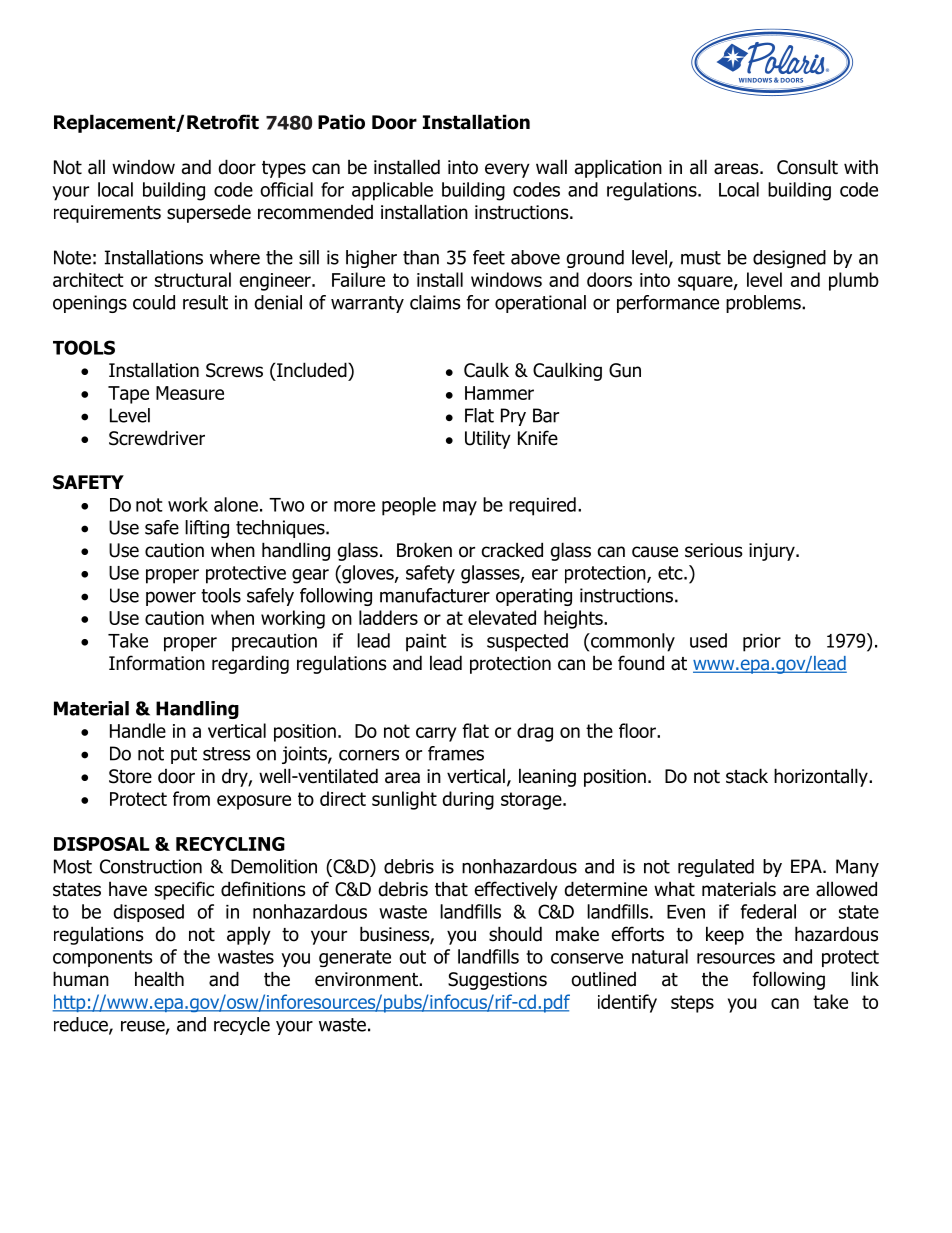 The image size is (952, 1233). Describe the element at coordinates (499, 393) in the screenshot. I see `Hammer` at that location.
